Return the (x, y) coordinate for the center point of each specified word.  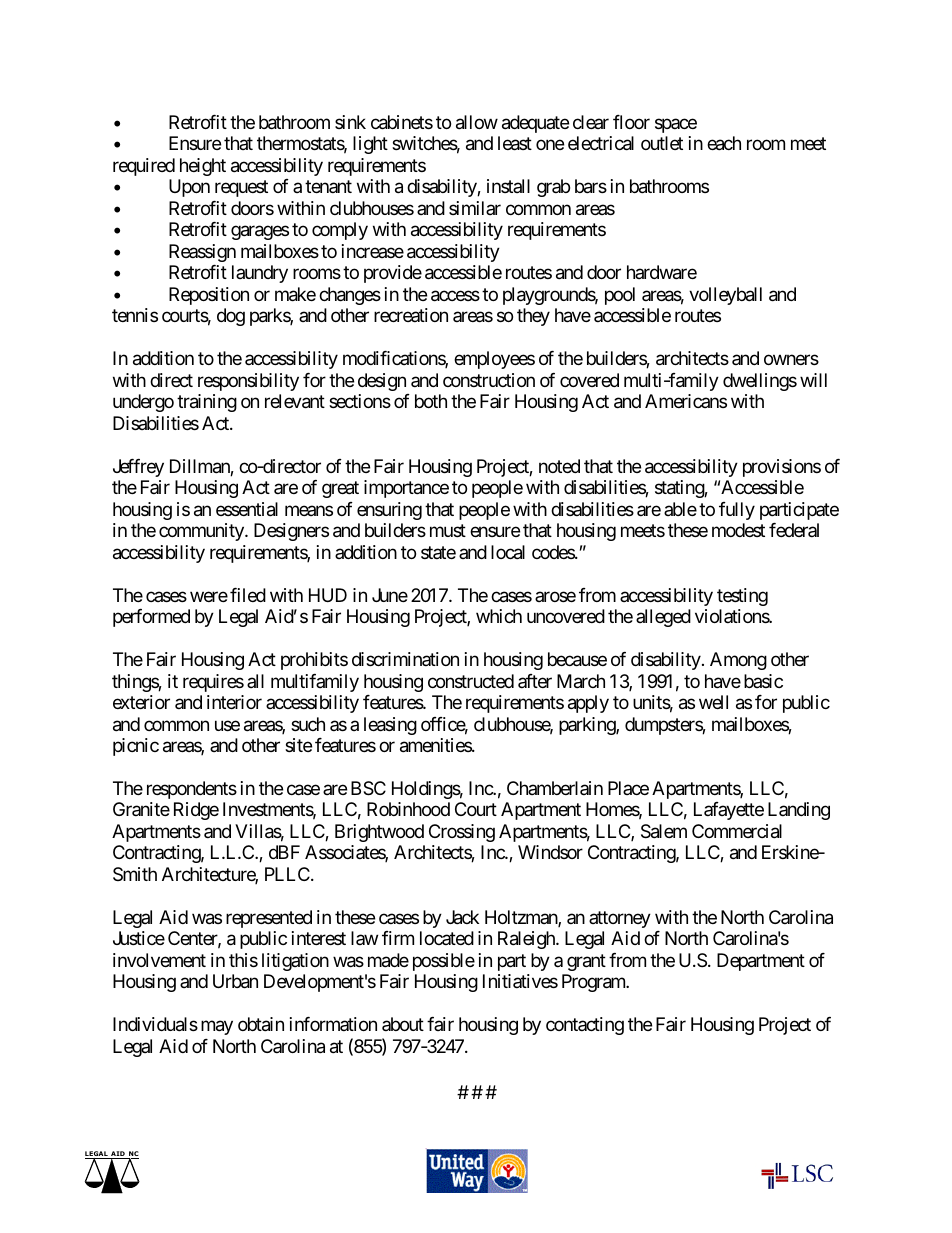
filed (248, 595)
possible (444, 962)
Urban (235, 981)
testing (742, 597)
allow (477, 122)
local (508, 552)
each (724, 143)
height (203, 167)
